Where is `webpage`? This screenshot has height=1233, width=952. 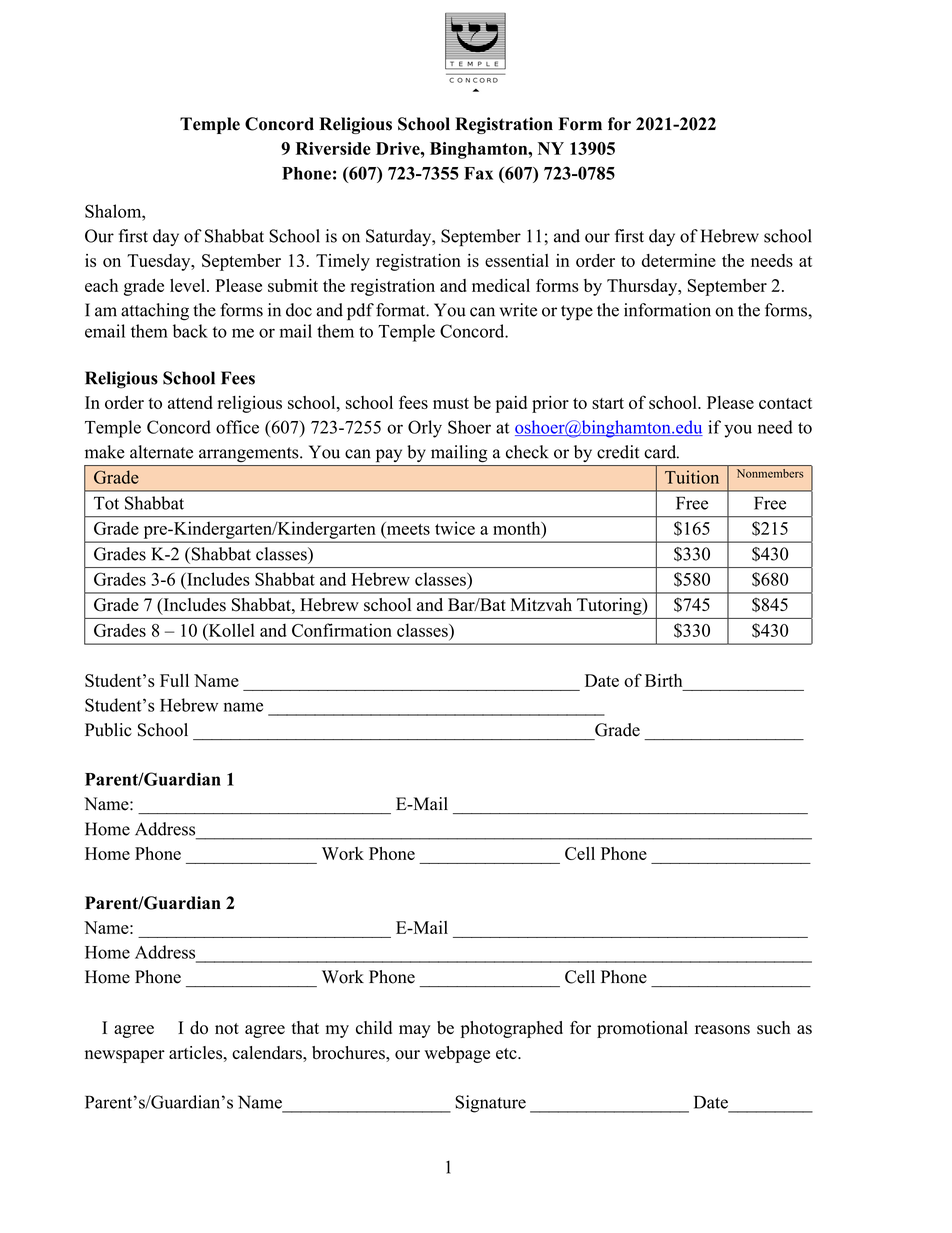
webpage is located at coordinates (457, 1054).
